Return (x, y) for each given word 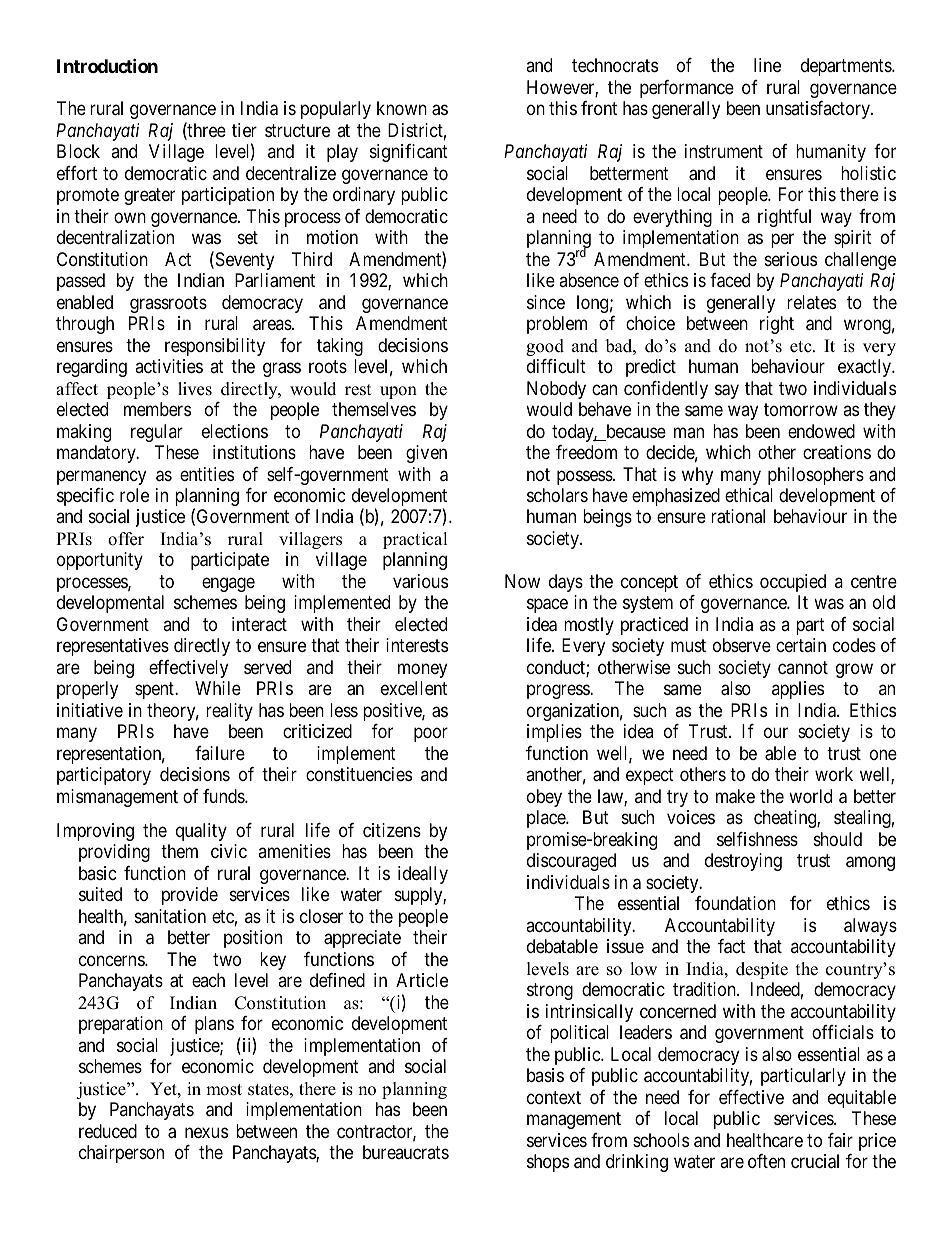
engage (228, 585)
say (727, 391)
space (547, 606)
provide (190, 896)
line (767, 65)
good (545, 347)
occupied (793, 583)
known (402, 108)
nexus (206, 1132)
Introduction (107, 65)
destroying (743, 862)
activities (169, 366)
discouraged (571, 862)
